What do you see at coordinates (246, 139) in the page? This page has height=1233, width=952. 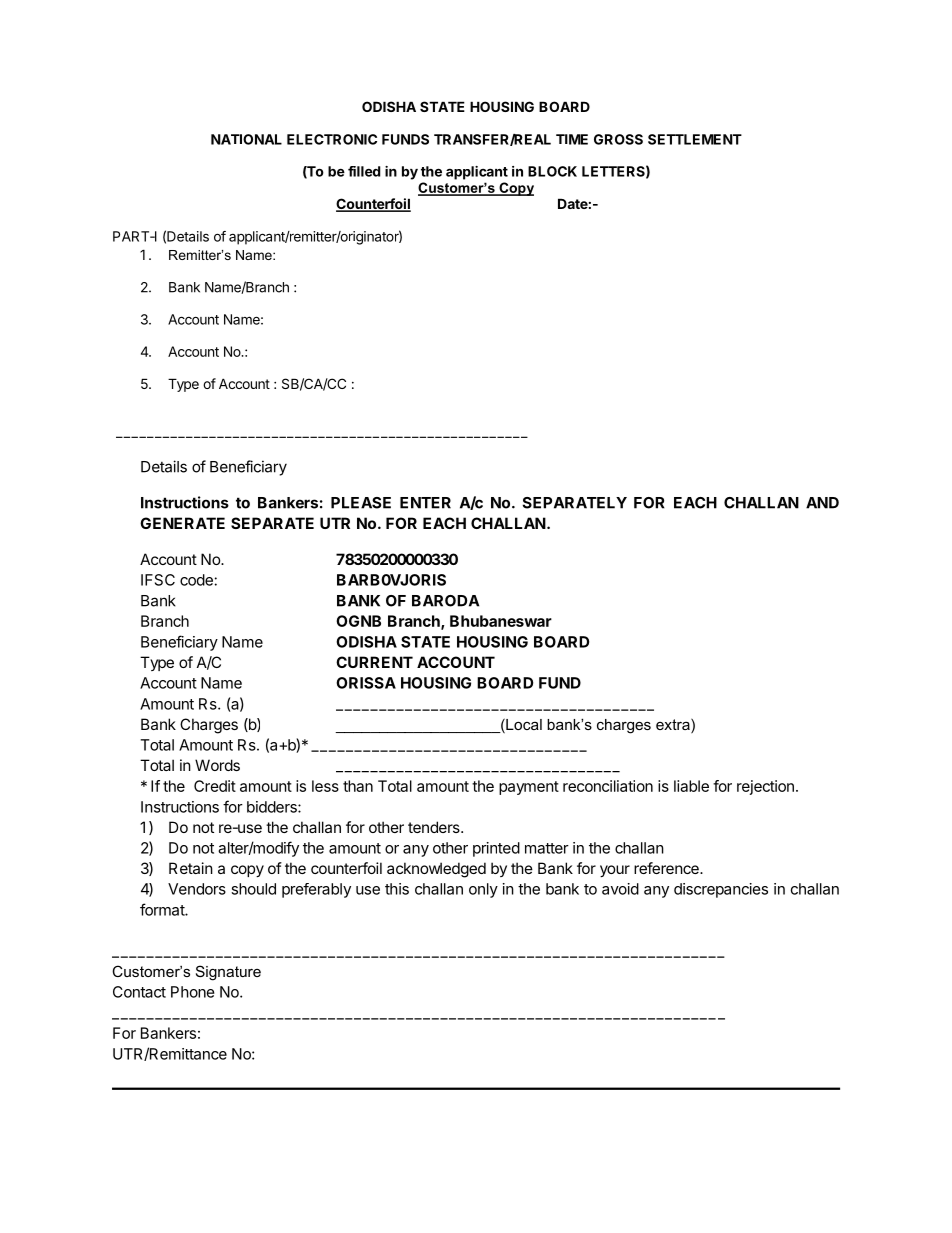 I see `NATIONAL` at bounding box center [246, 139].
